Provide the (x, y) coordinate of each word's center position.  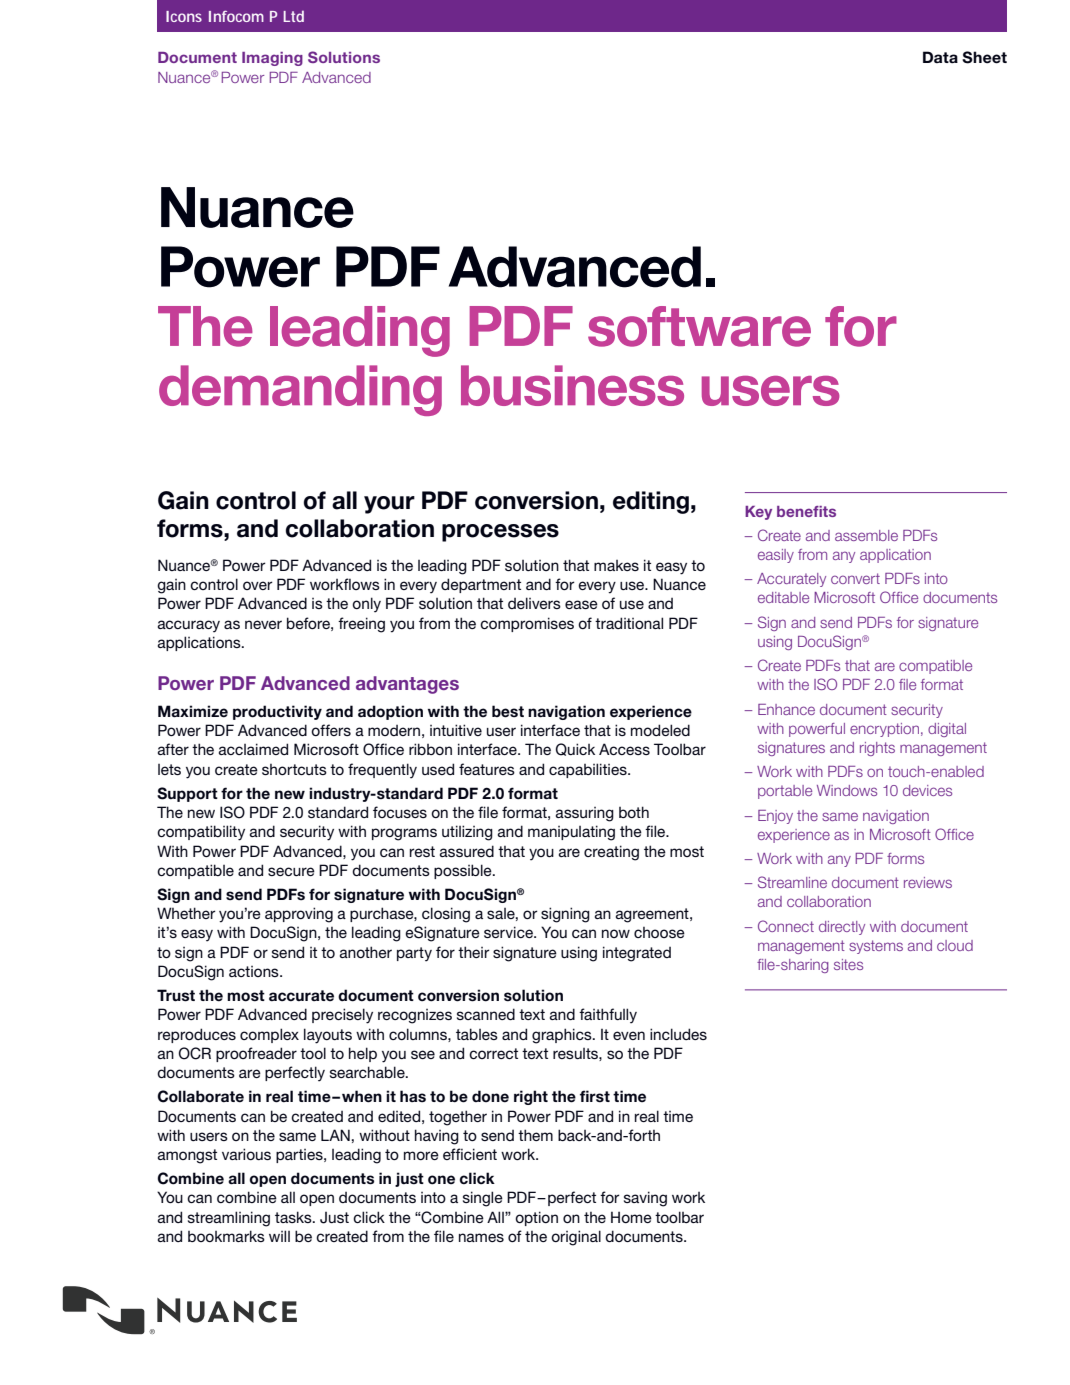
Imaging (272, 59)
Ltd (293, 16)
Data (940, 57)
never (263, 624)
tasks (294, 1217)
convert (855, 578)
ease (581, 604)
